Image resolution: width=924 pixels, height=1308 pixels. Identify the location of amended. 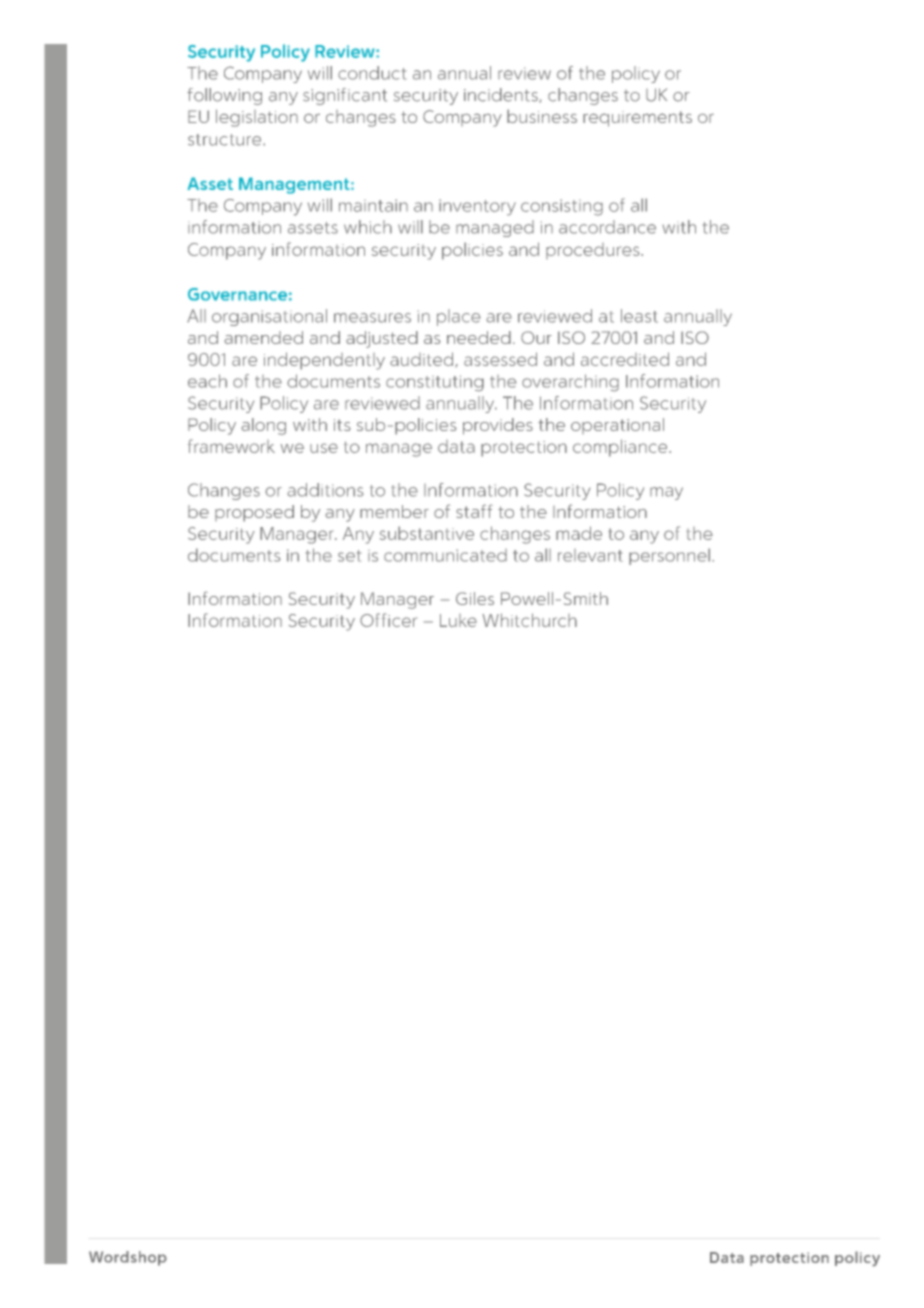
(263, 337).
